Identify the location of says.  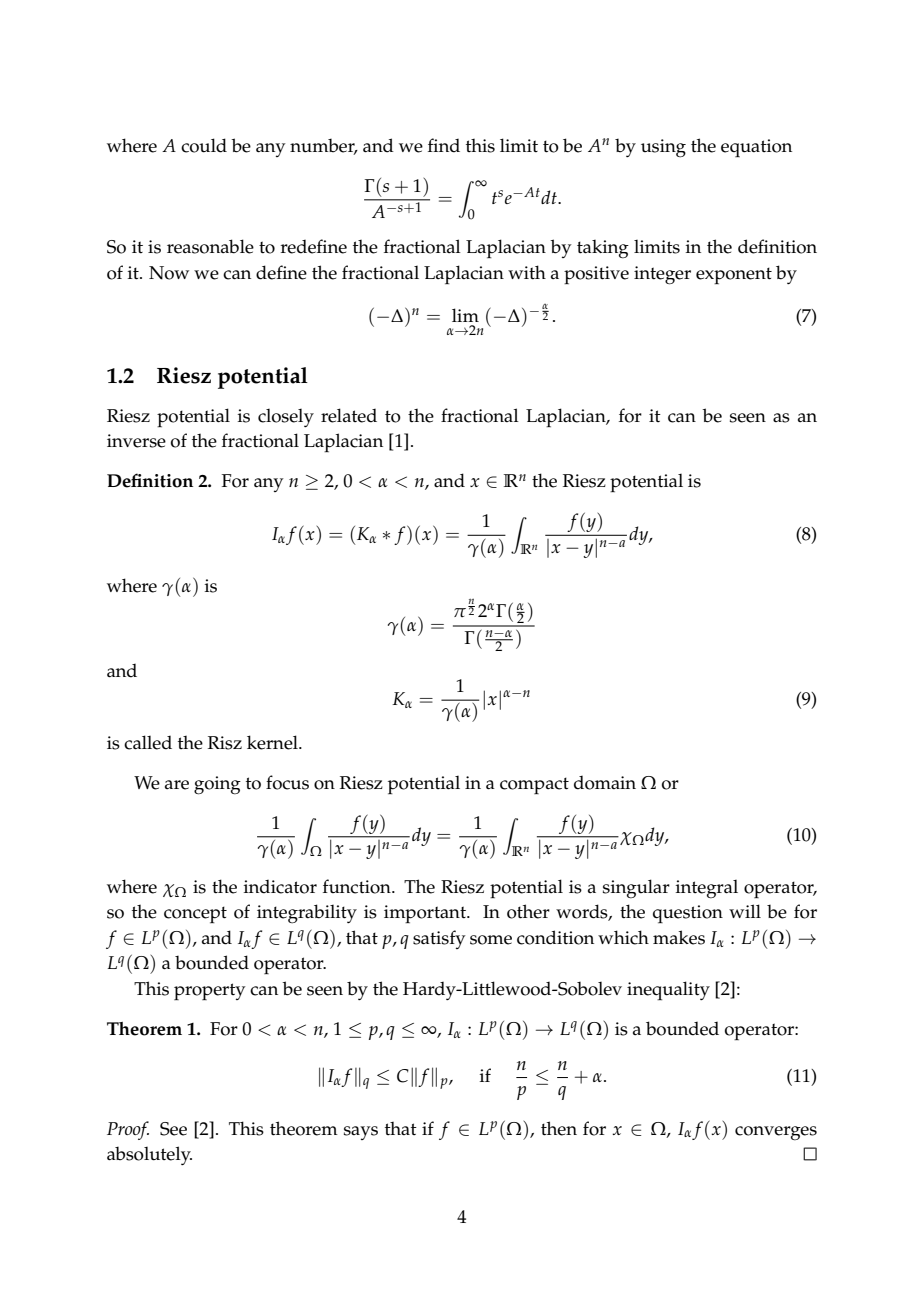
(361, 1133).
